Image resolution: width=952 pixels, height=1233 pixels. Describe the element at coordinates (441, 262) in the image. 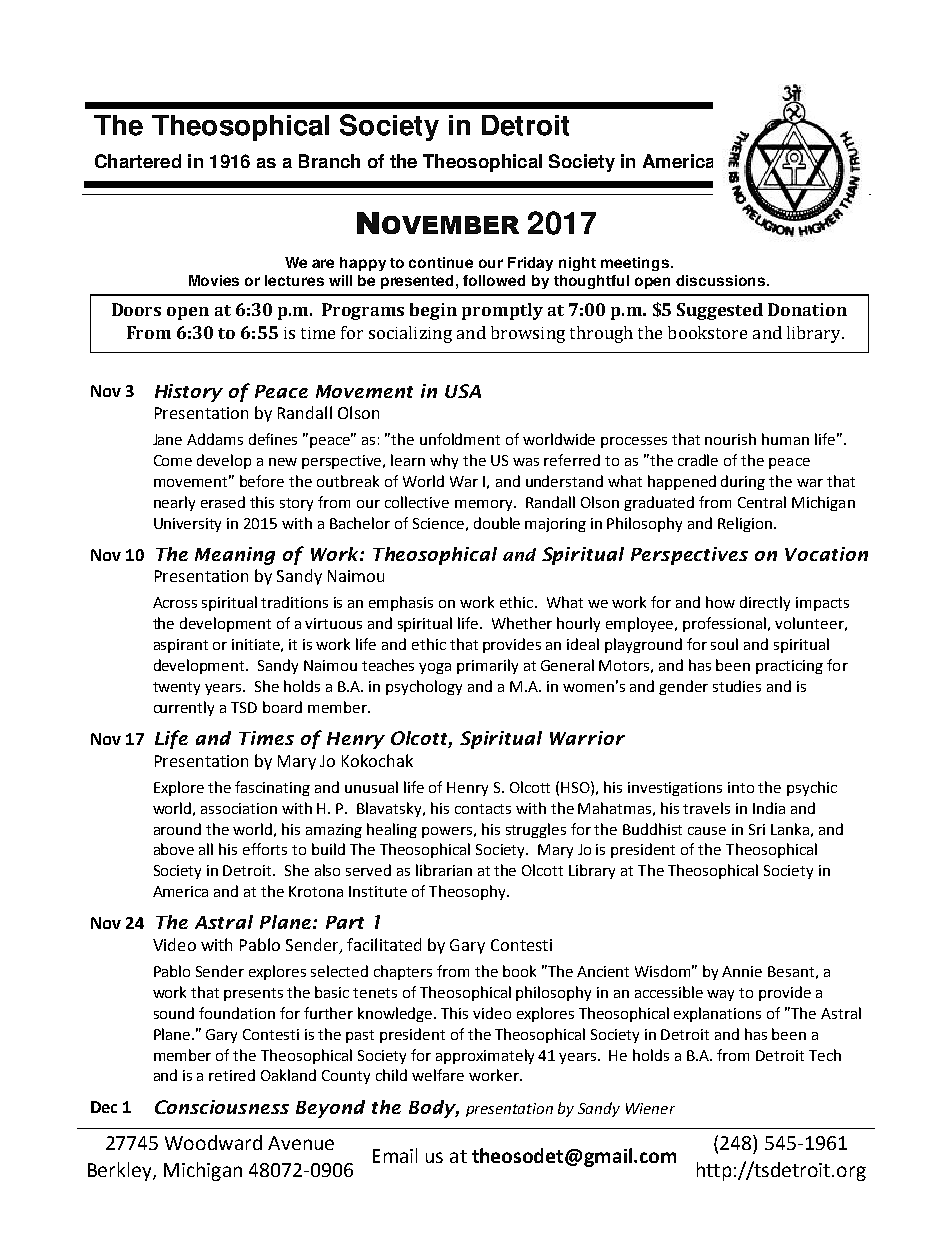

I see `continue` at that location.
